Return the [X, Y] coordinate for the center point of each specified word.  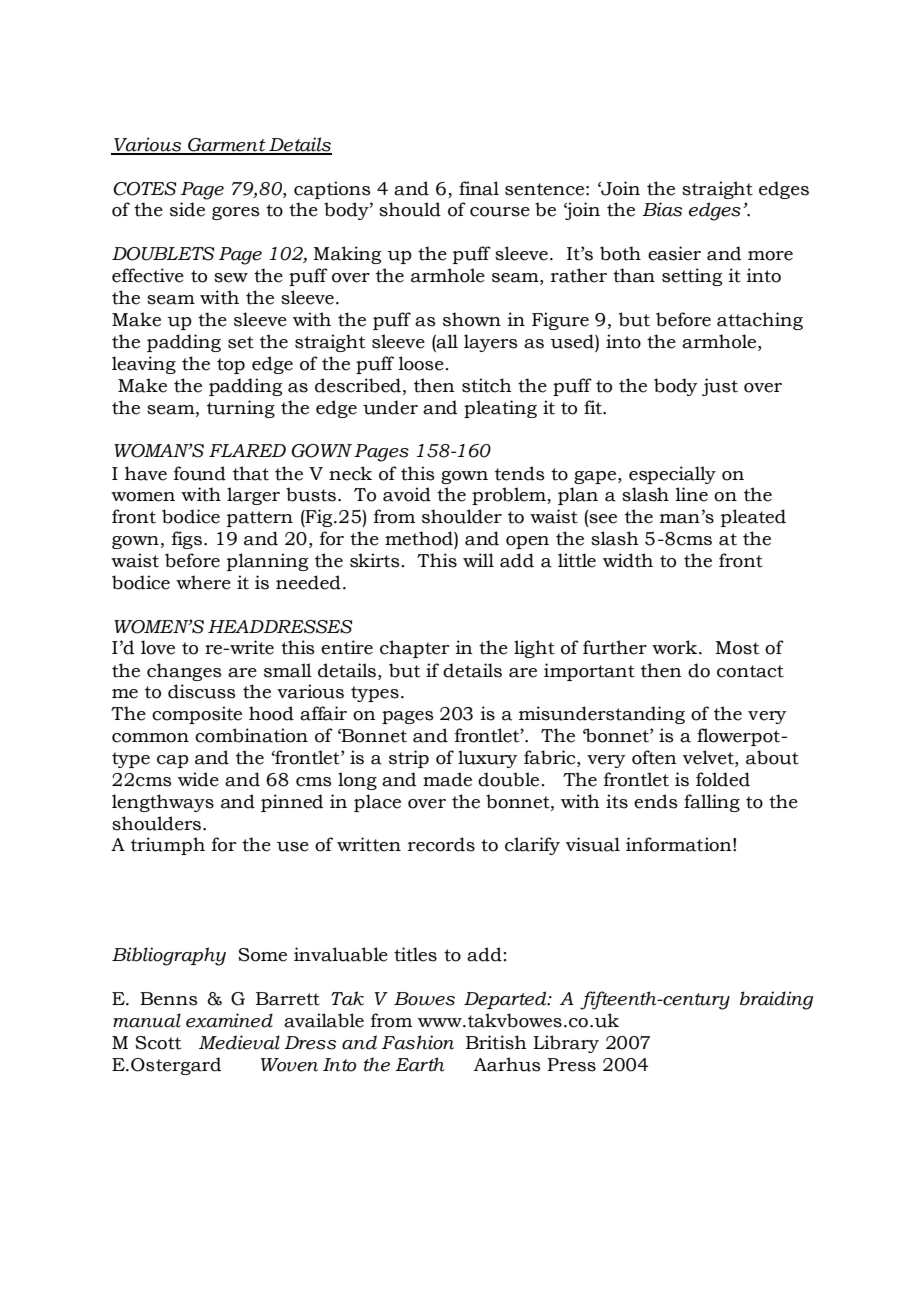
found [200, 473]
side [187, 209]
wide [198, 779]
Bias [662, 209]
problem [510, 496]
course [500, 212]
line [692, 494]
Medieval [239, 1042]
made [447, 779]
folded [723, 779]
